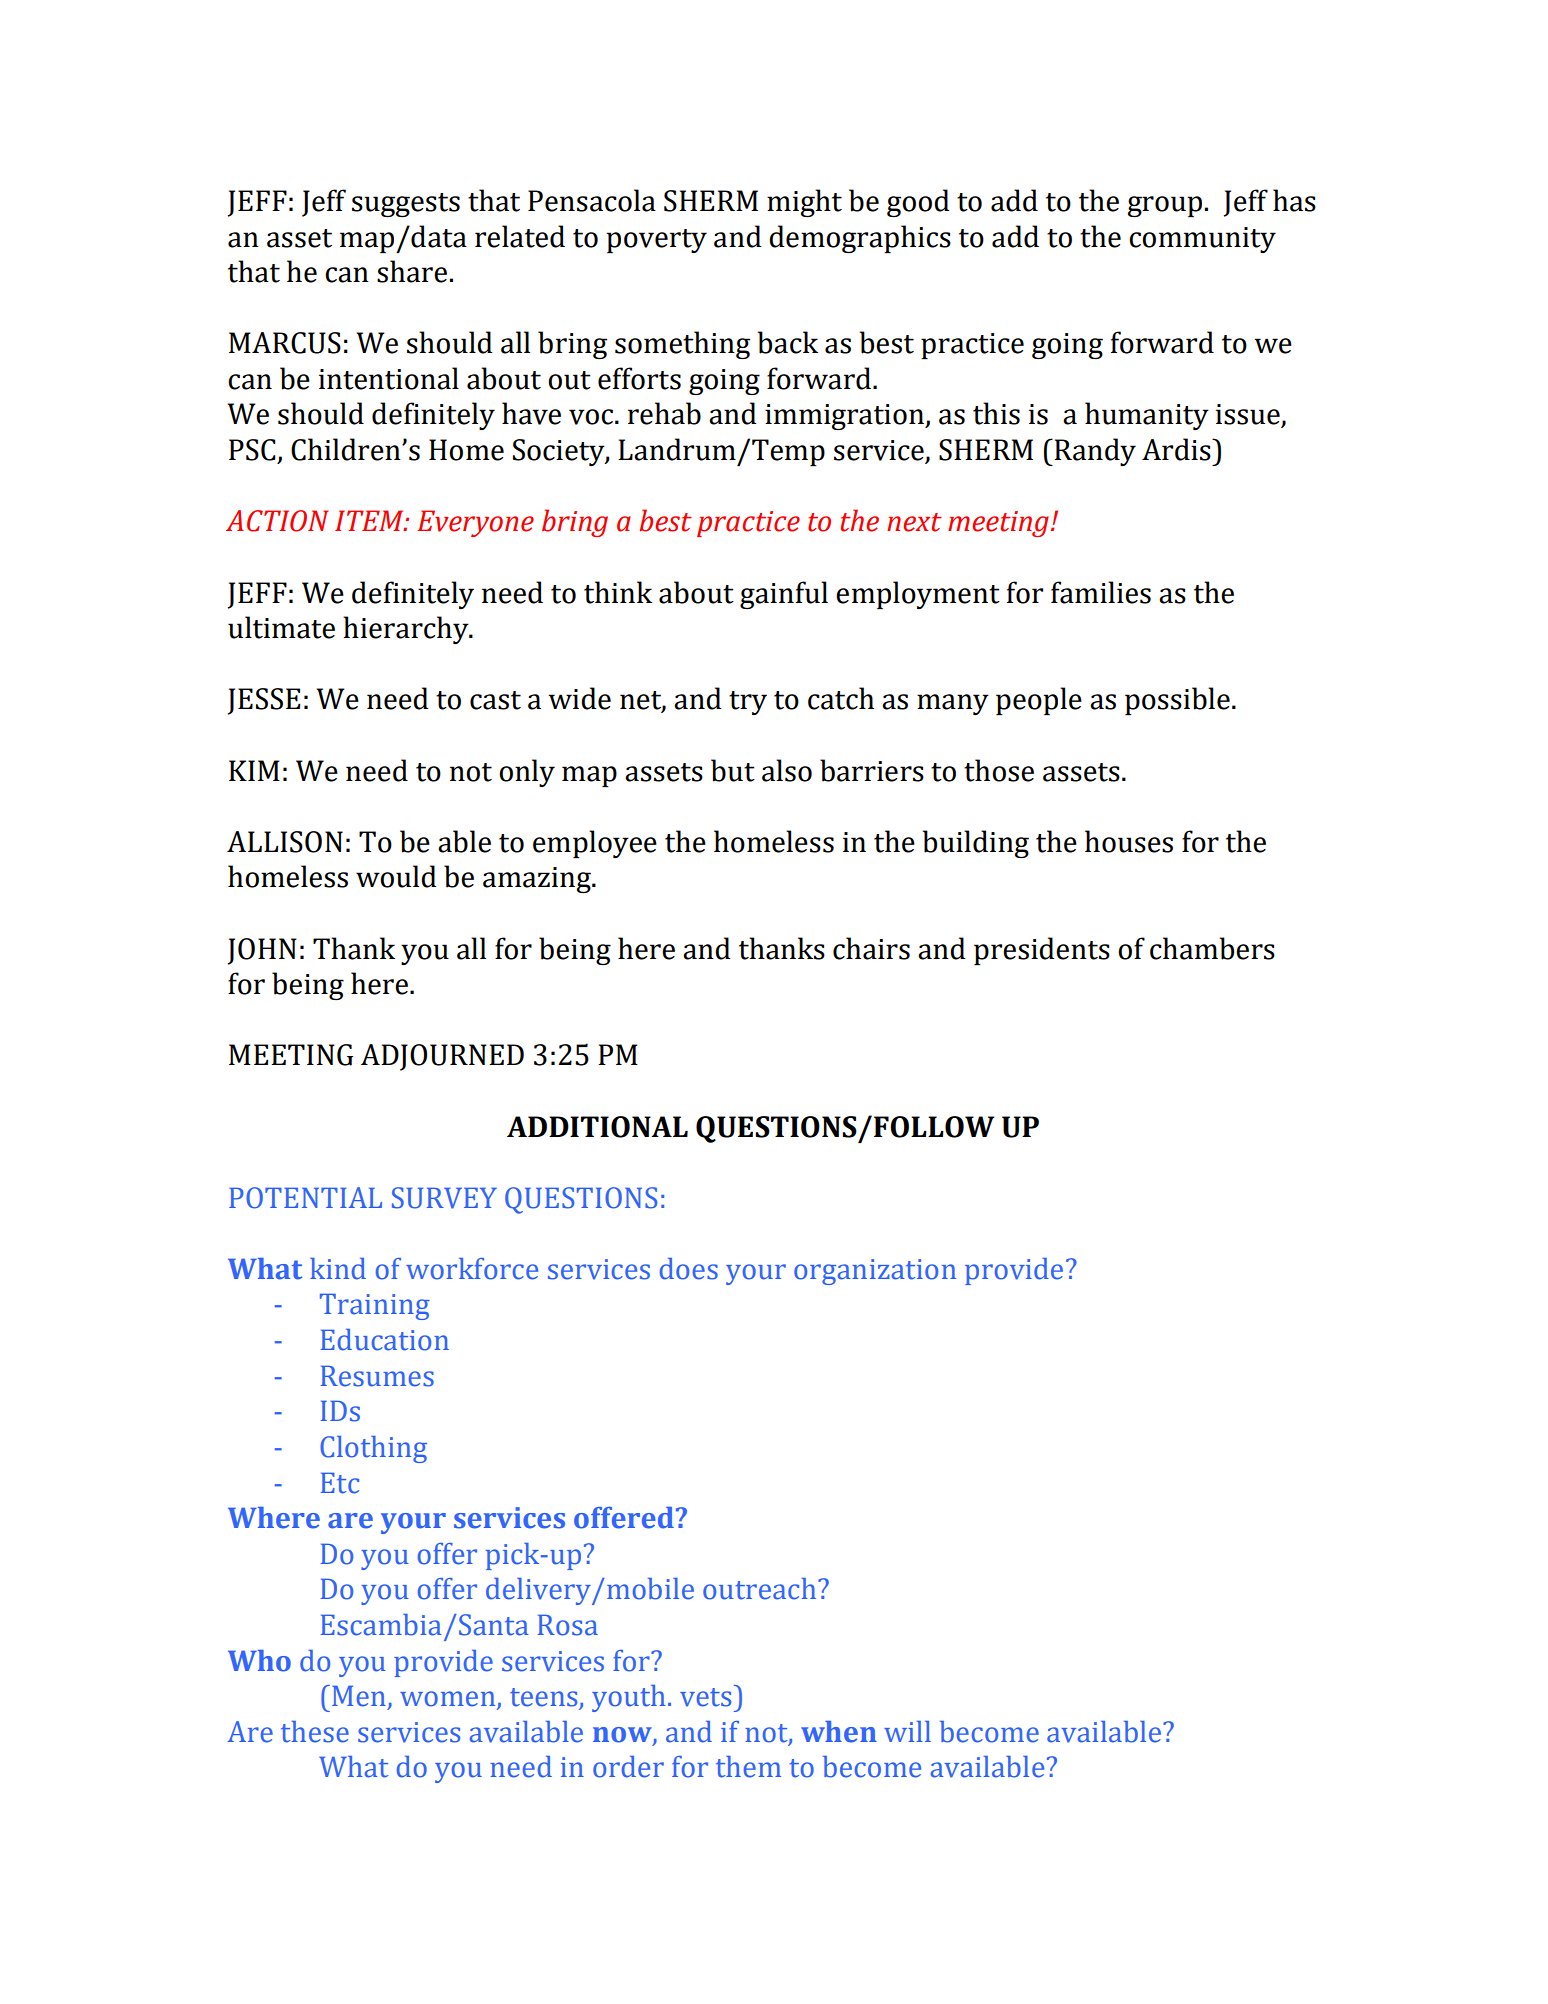 This page has height=2004, width=1548. I want to click on chambers, so click(1212, 948).
